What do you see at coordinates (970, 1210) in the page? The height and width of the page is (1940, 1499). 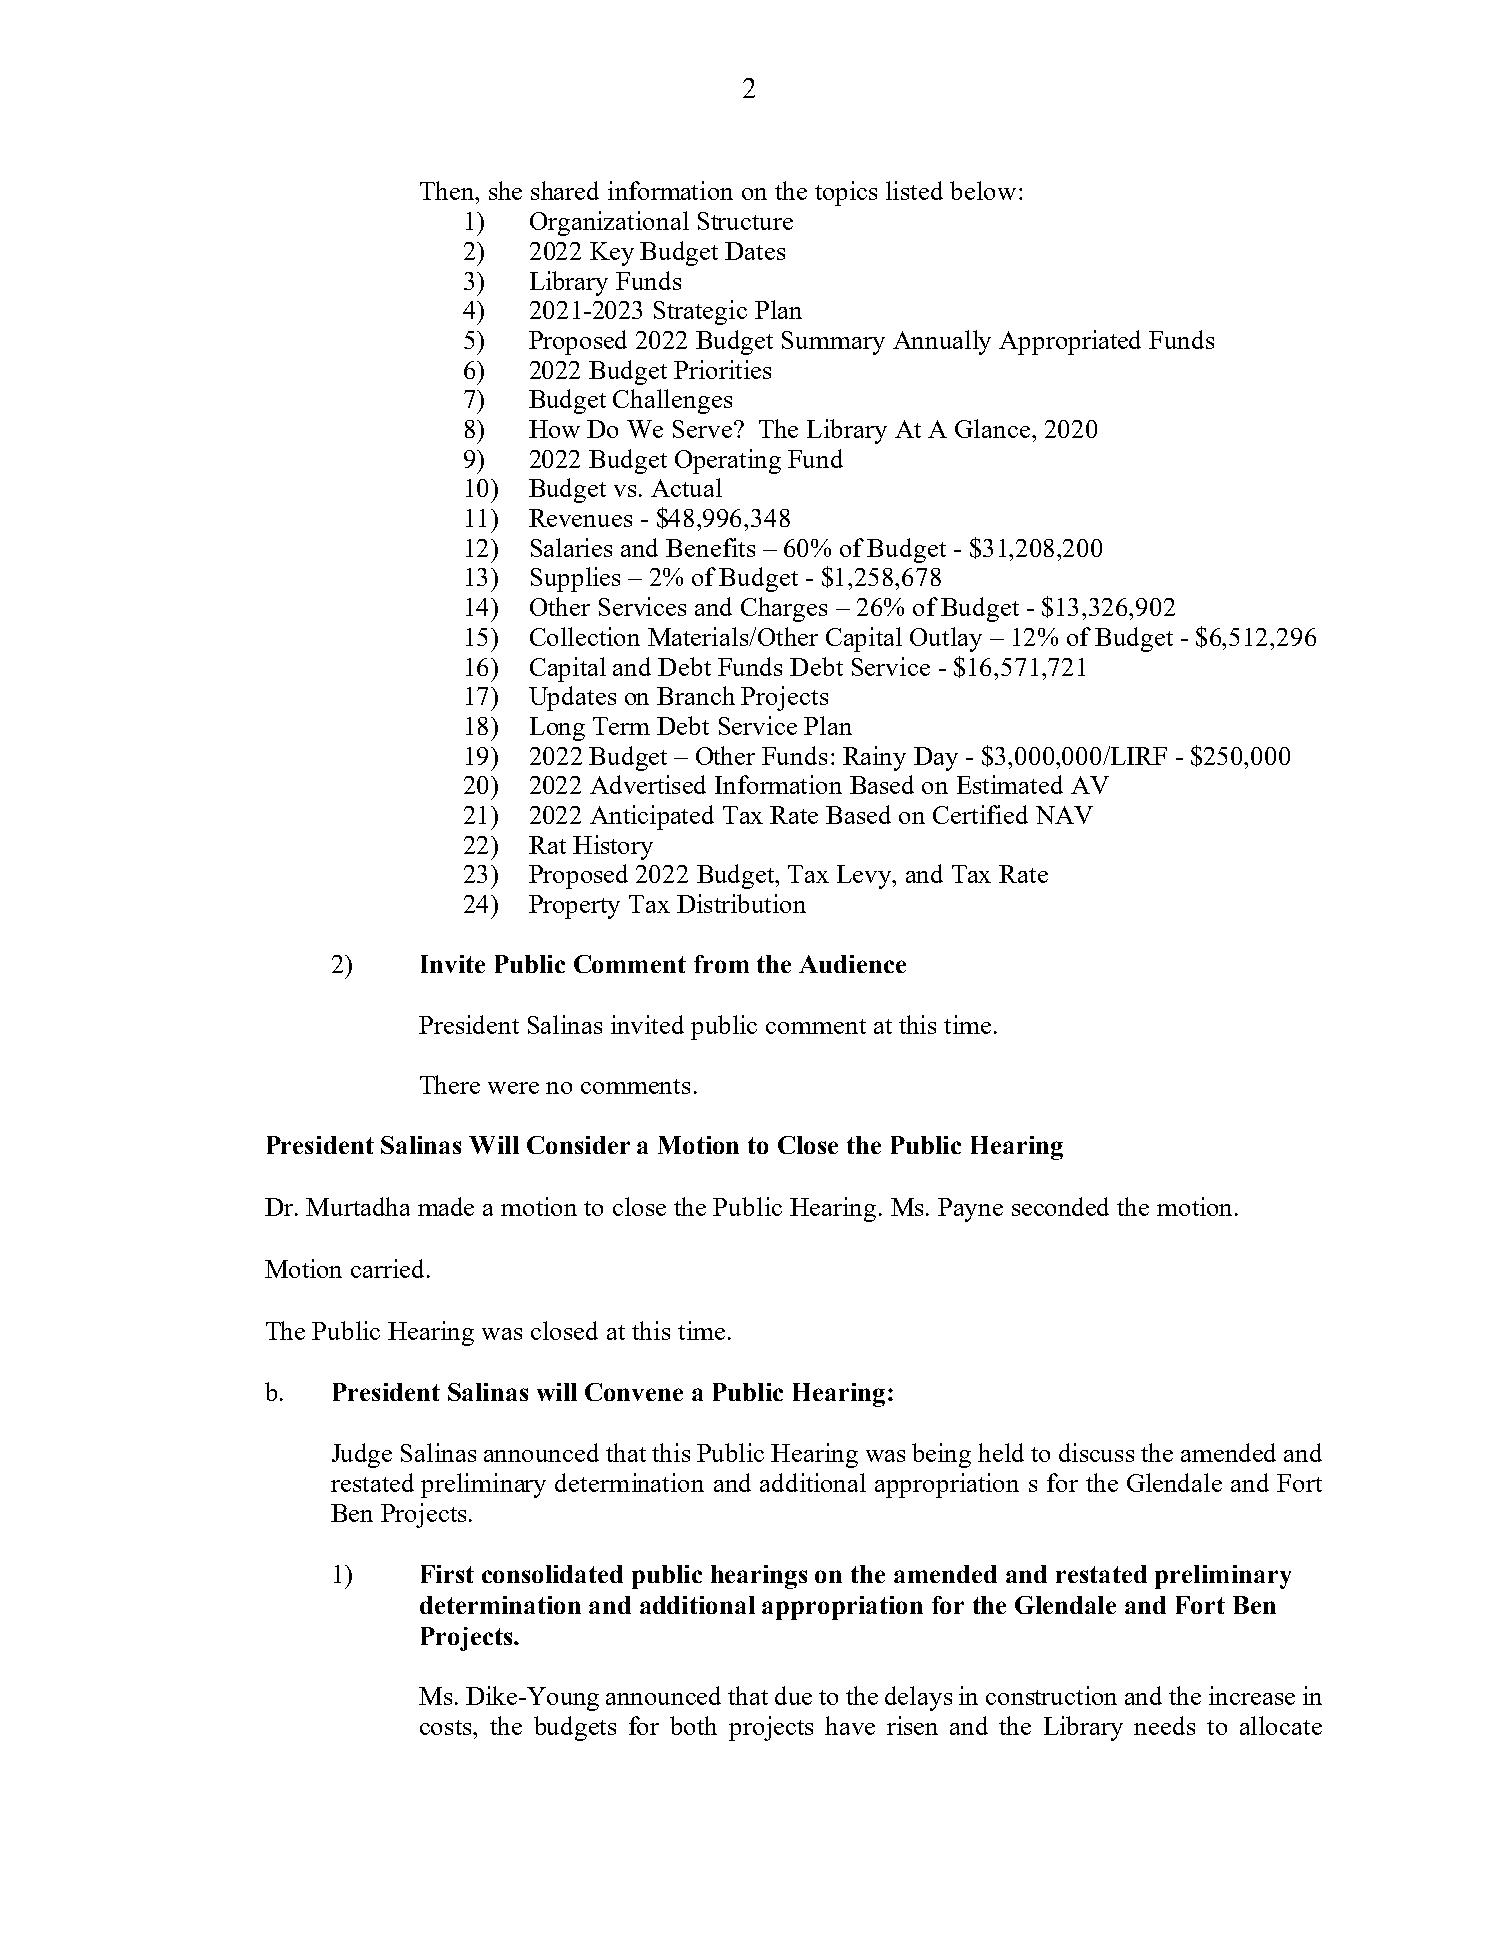 I see `Payne` at bounding box center [970, 1210].
